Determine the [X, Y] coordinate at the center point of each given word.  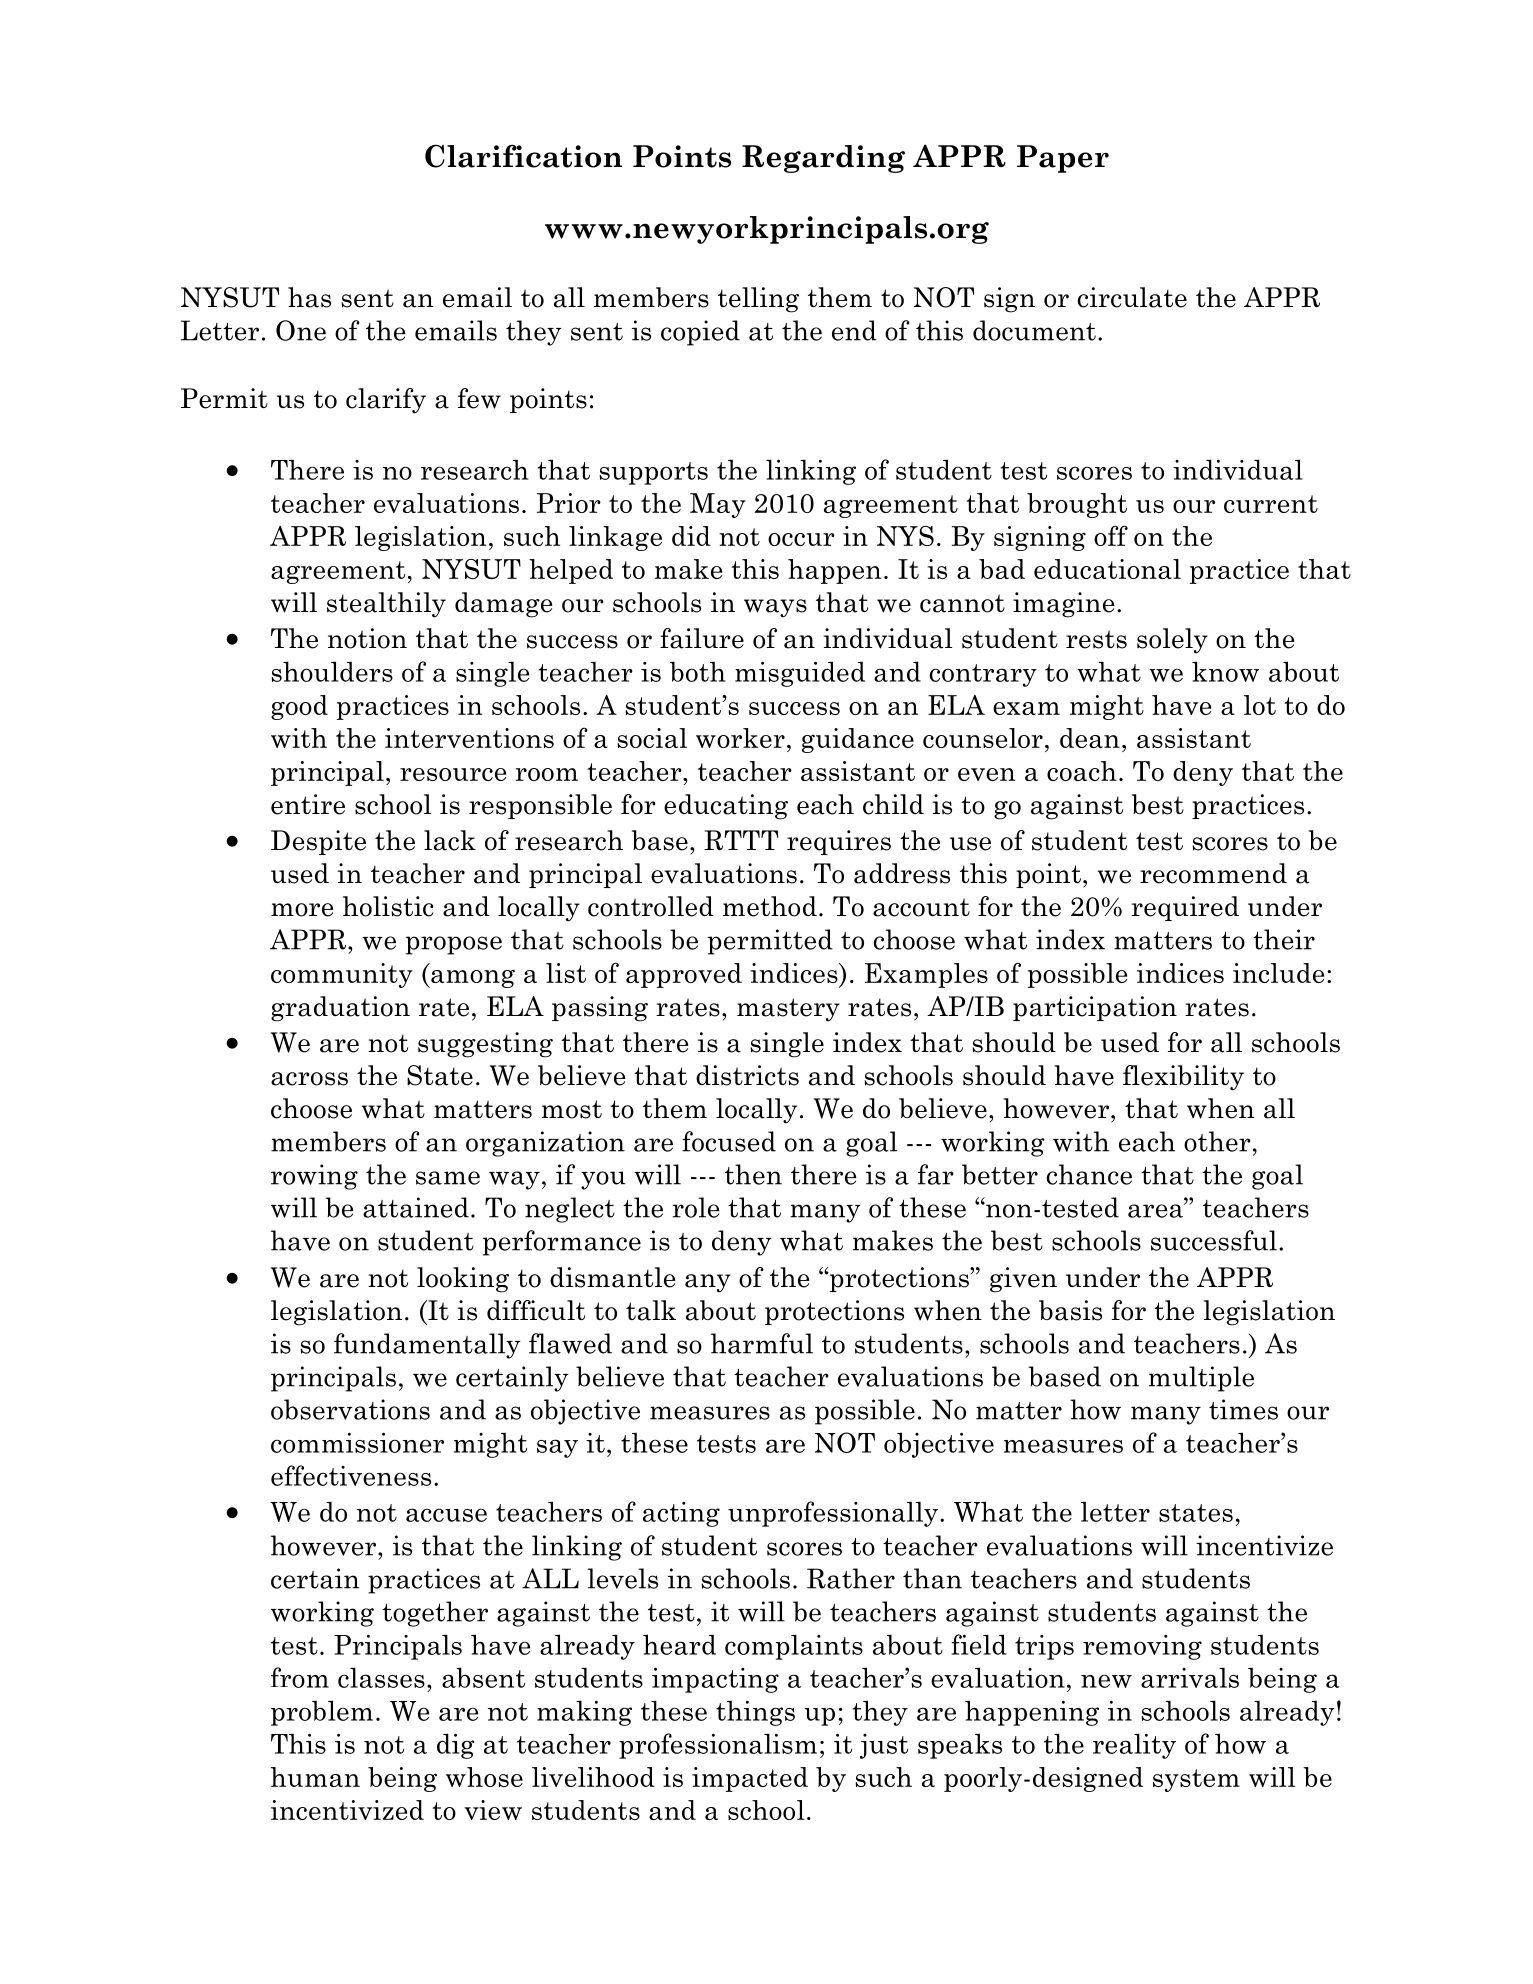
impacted [750, 1779]
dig [456, 1746]
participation [1095, 1008]
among [472, 978]
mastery [788, 1010]
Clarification [523, 156]
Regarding [823, 159]
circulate [1132, 297]
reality [1134, 1746]
